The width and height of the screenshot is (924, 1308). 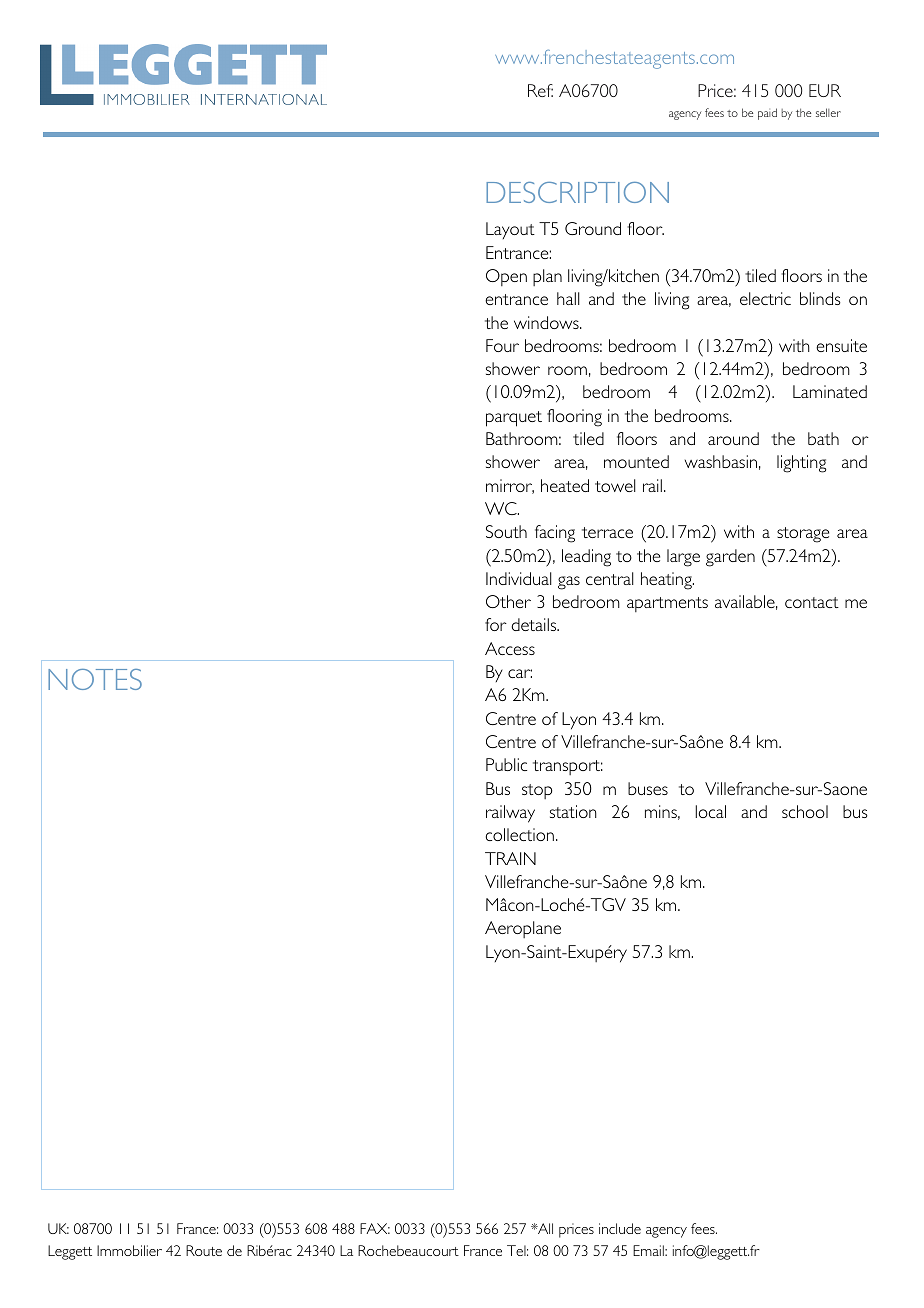 I want to click on paid, so click(x=767, y=114).
